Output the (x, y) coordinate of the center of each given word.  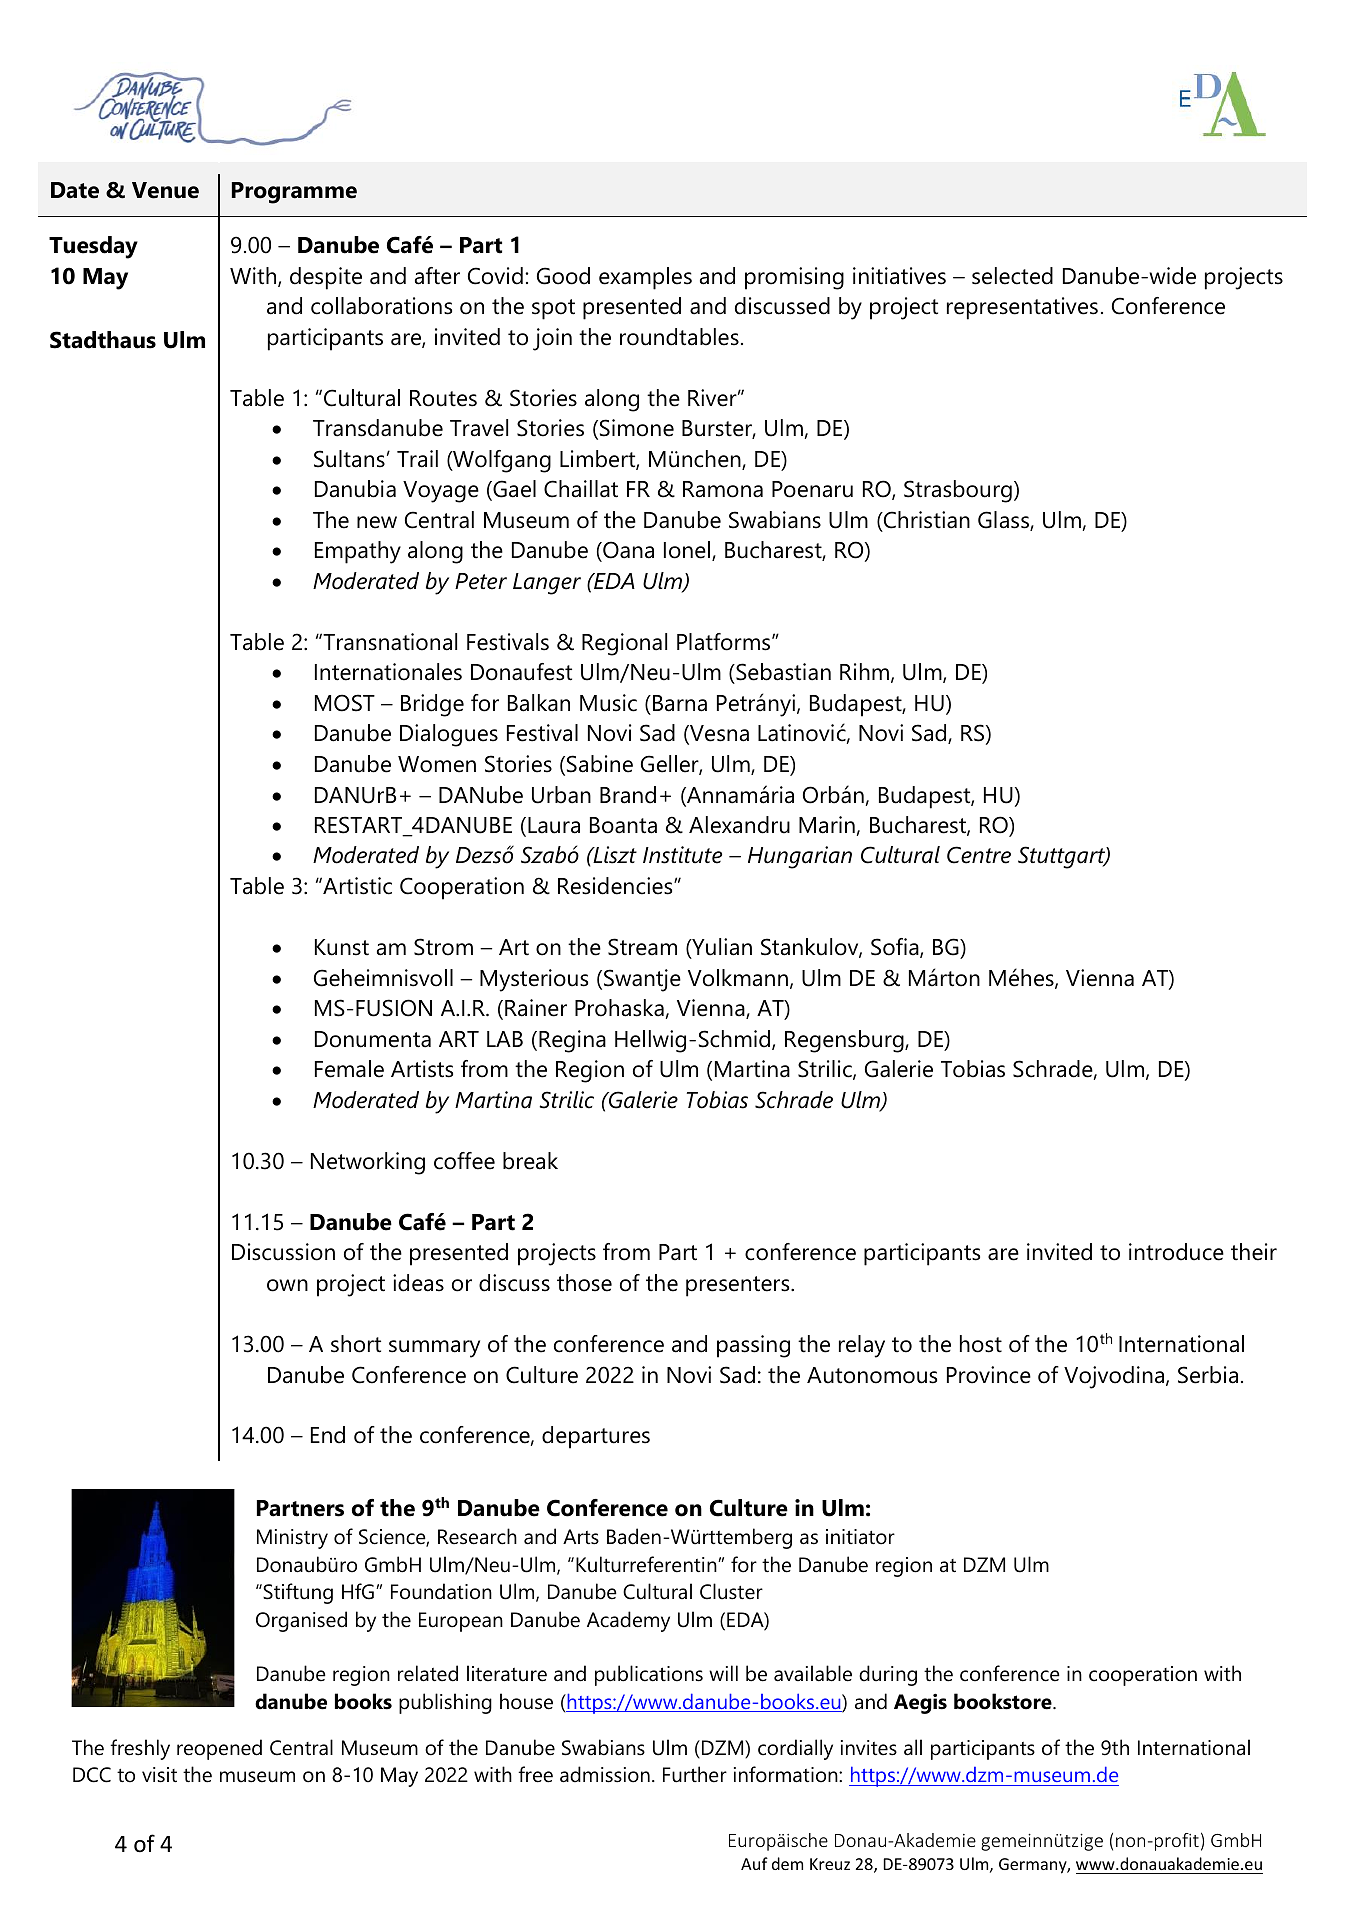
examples (645, 278)
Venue (165, 190)
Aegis (920, 1703)
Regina (572, 1041)
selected (1012, 276)
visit (159, 1775)
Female (349, 1069)
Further (695, 1774)
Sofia (896, 948)
